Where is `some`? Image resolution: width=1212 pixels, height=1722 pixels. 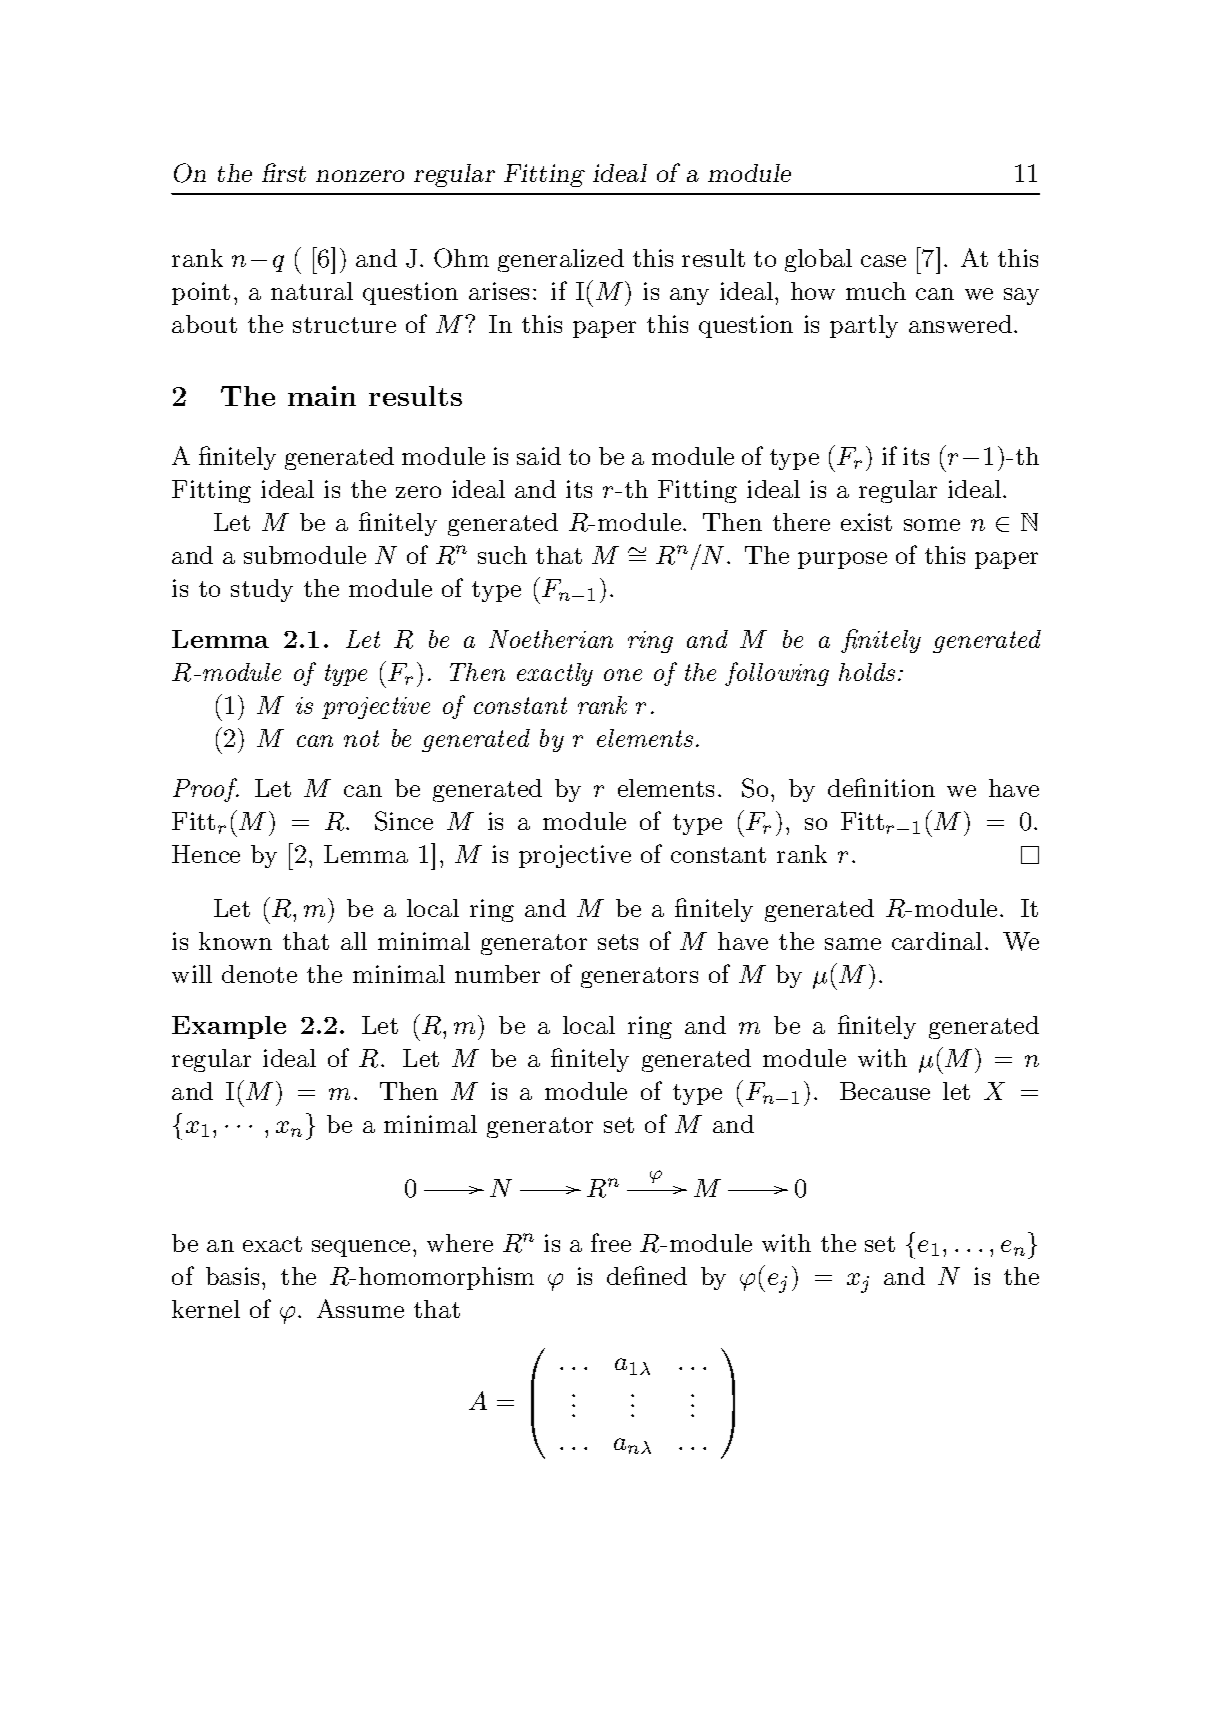 some is located at coordinates (932, 525).
